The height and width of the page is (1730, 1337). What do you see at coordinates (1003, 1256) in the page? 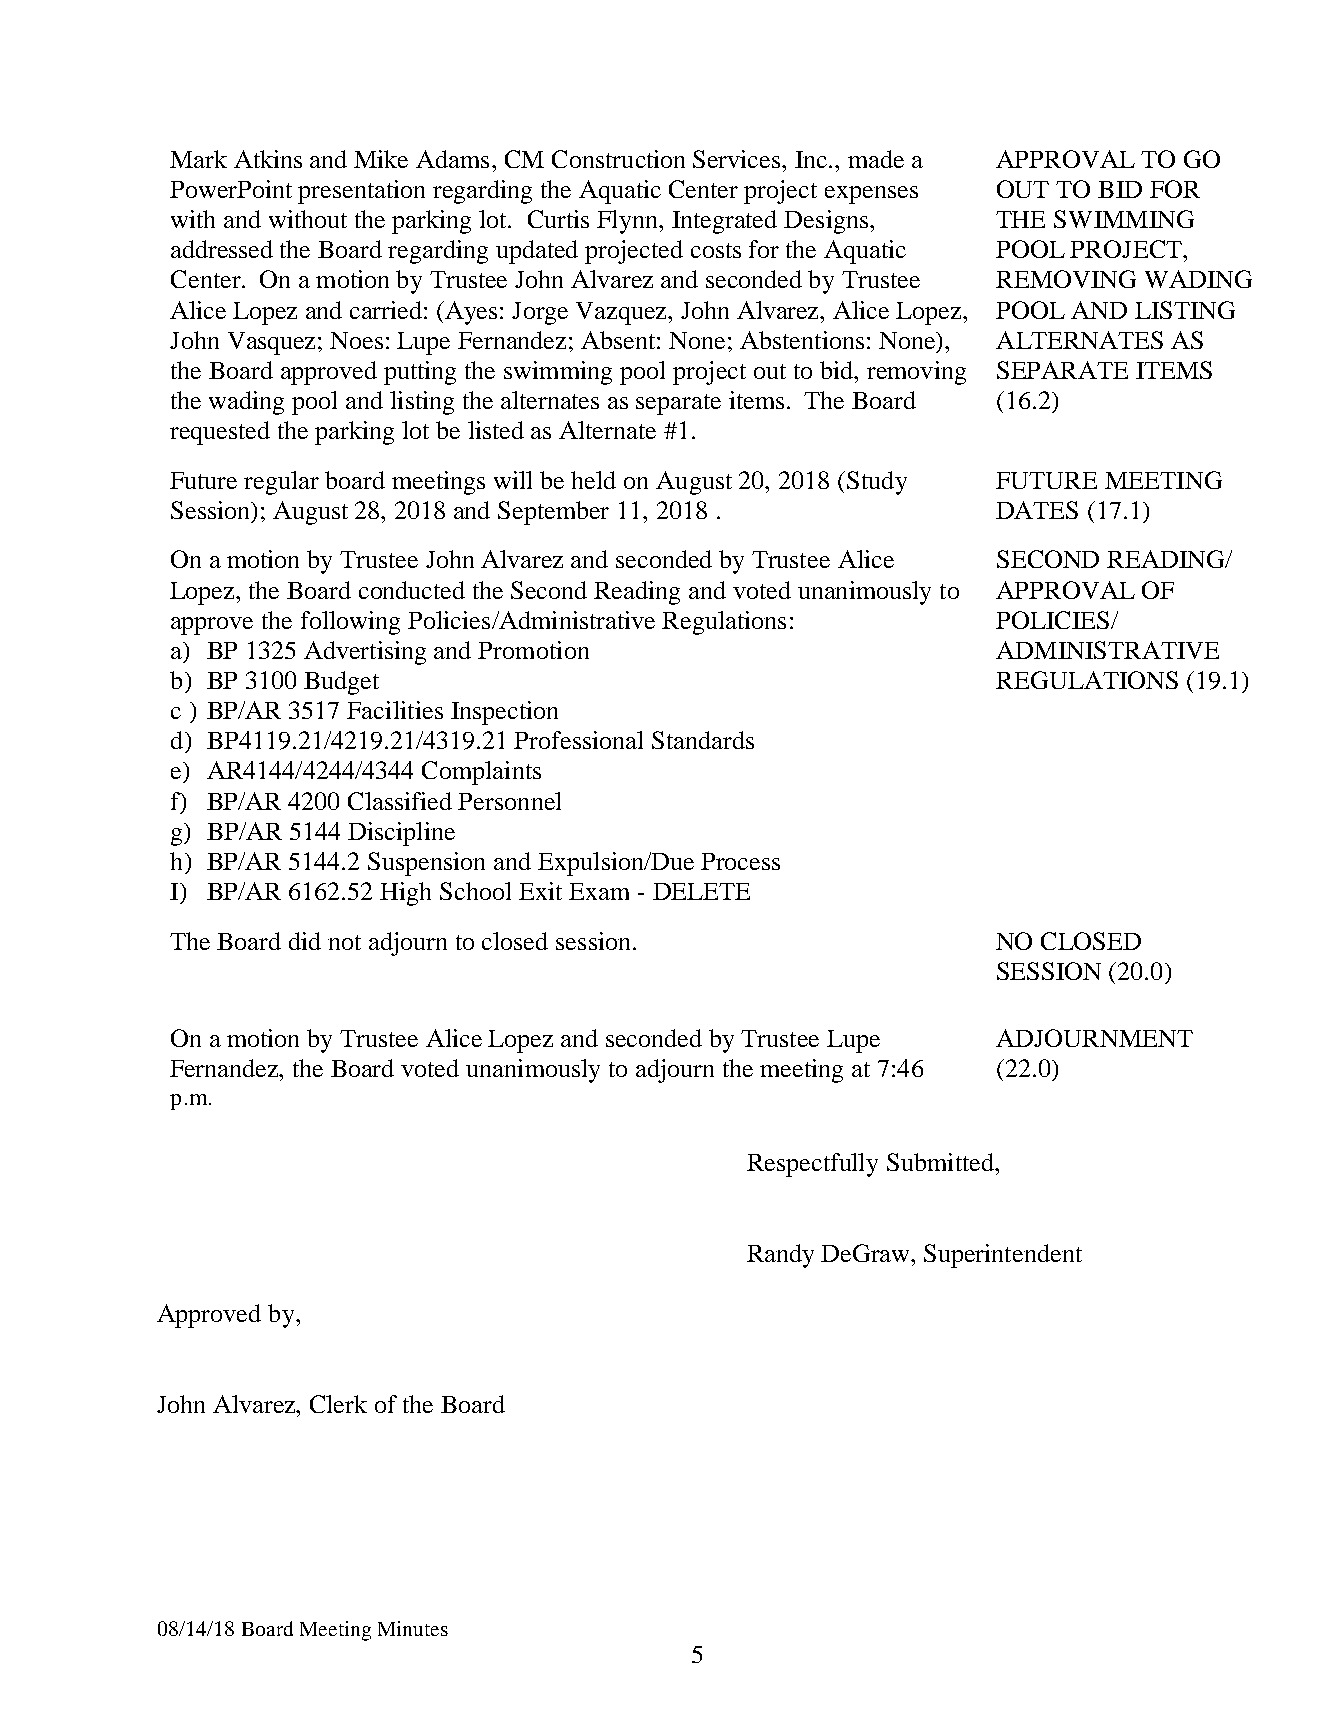
I see `Superintendent` at bounding box center [1003, 1256].
